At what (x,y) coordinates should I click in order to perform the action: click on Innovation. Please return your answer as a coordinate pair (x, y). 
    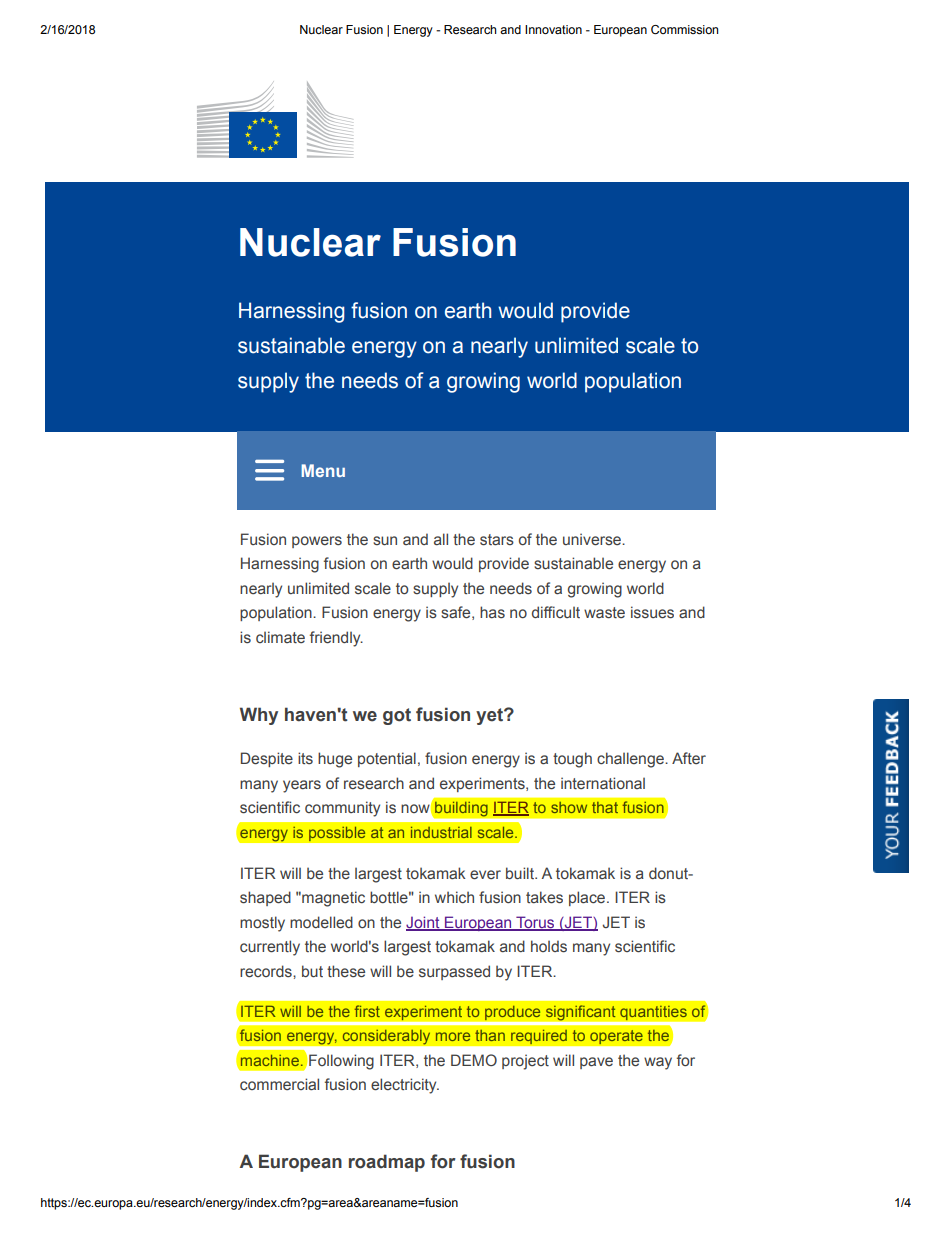
    Looking at the image, I should click on (553, 29).
